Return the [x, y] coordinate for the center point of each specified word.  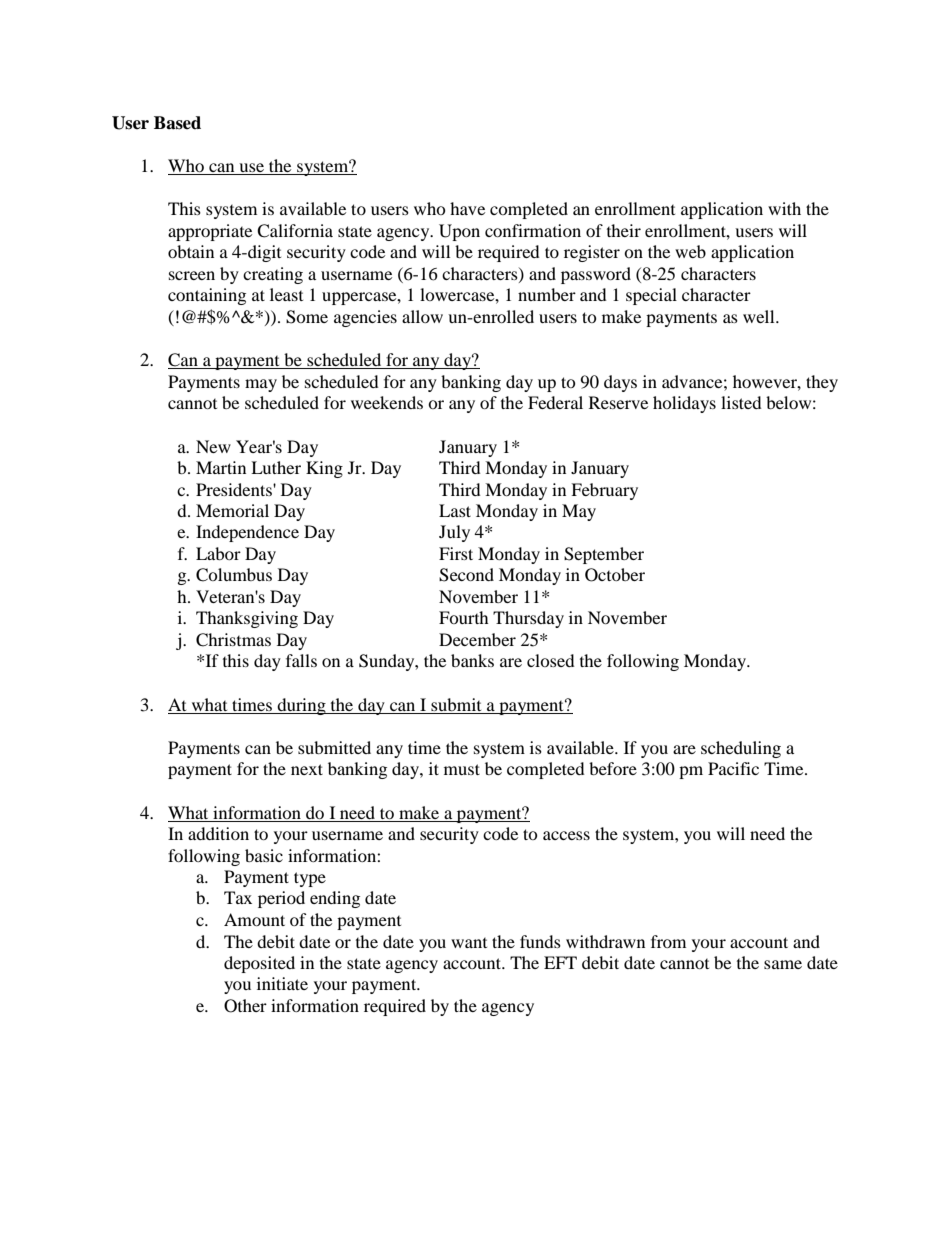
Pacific [733, 768]
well [760, 316]
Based [177, 123]
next [307, 769]
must [462, 769]
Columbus [234, 575]
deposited [259, 964]
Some [307, 317]
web [690, 251]
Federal [555, 402]
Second [466, 575]
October [615, 575]
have [467, 208]
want [469, 943]
